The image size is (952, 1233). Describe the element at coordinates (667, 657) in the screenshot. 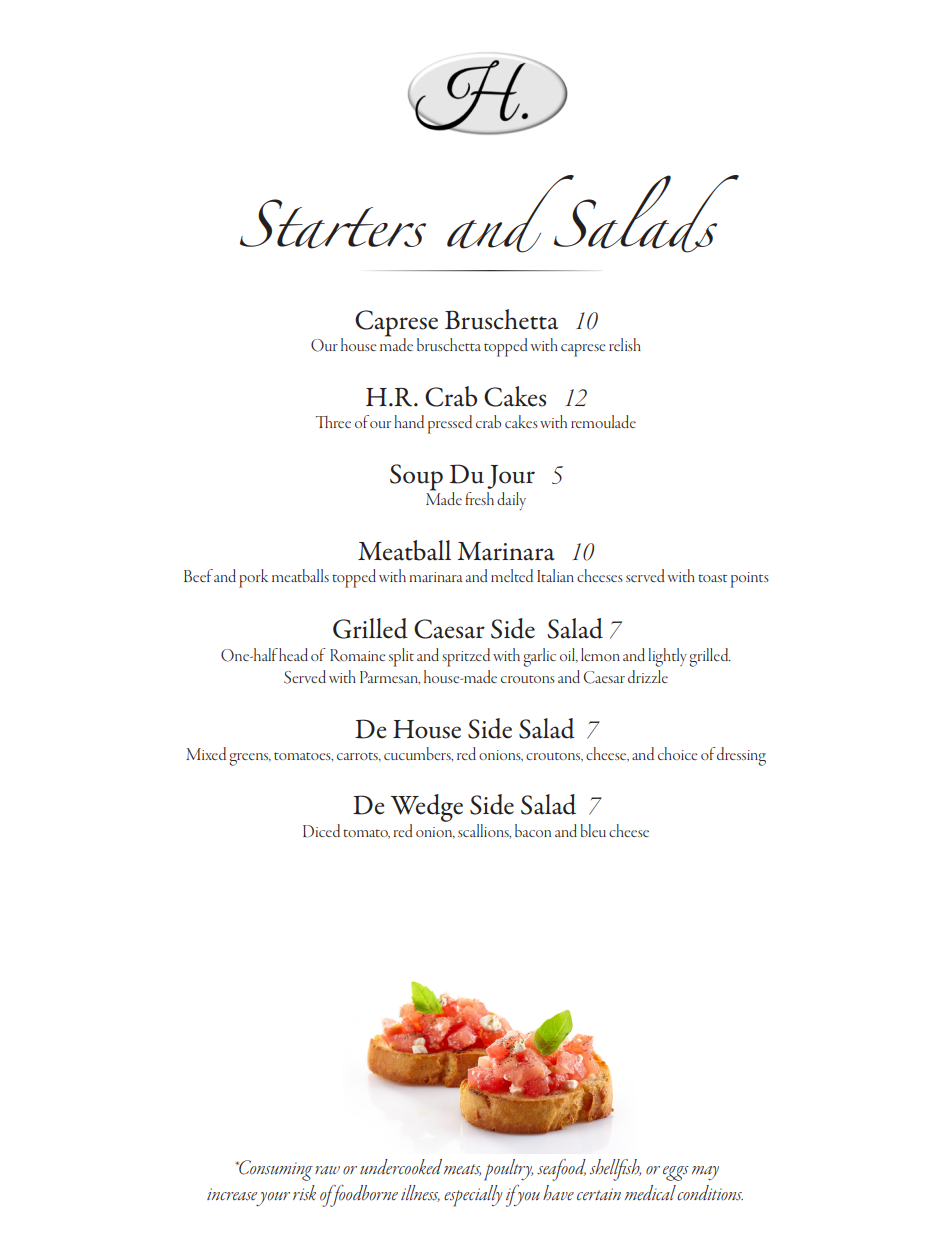

I see `lightly` at that location.
